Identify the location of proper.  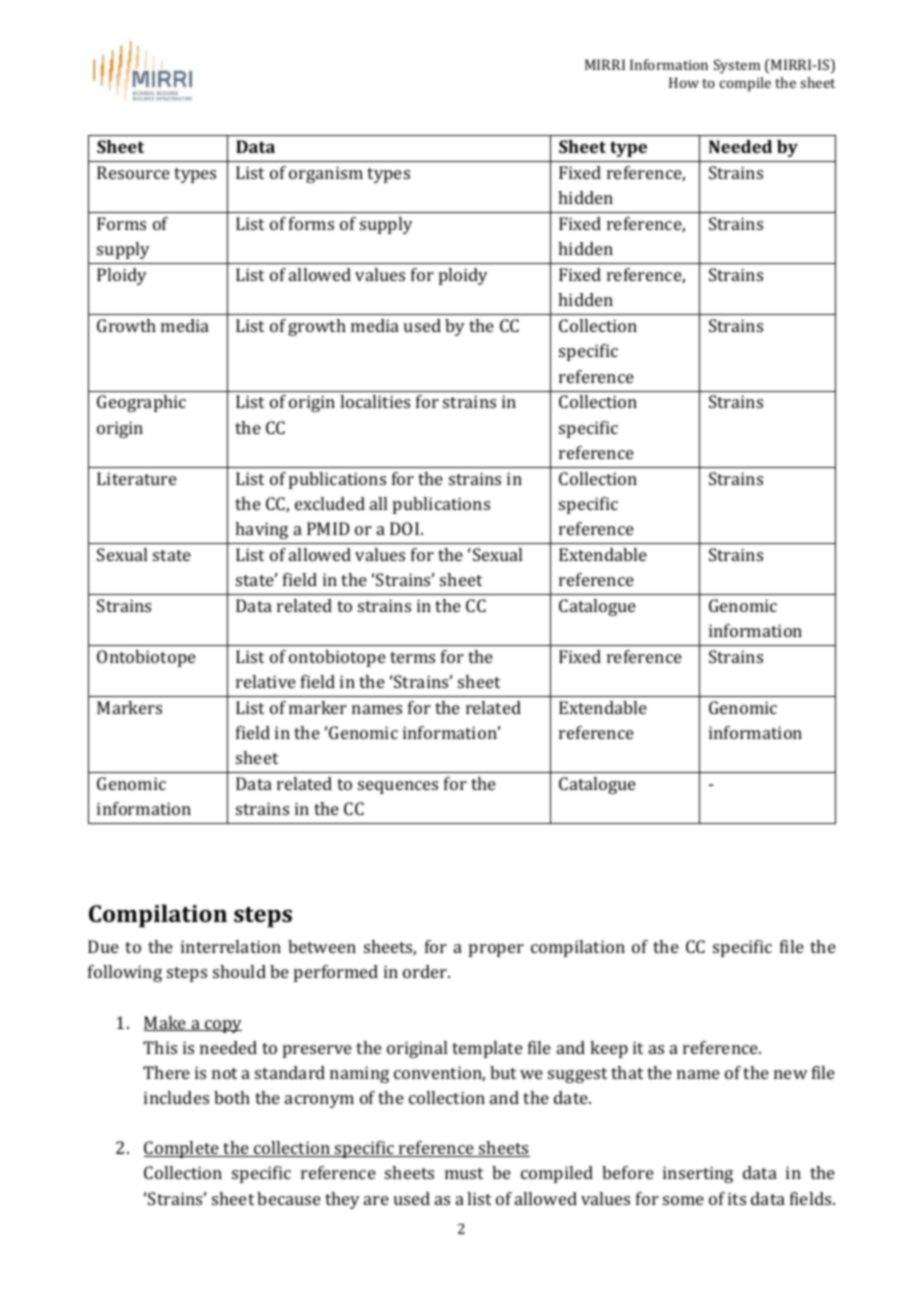
(496, 950).
